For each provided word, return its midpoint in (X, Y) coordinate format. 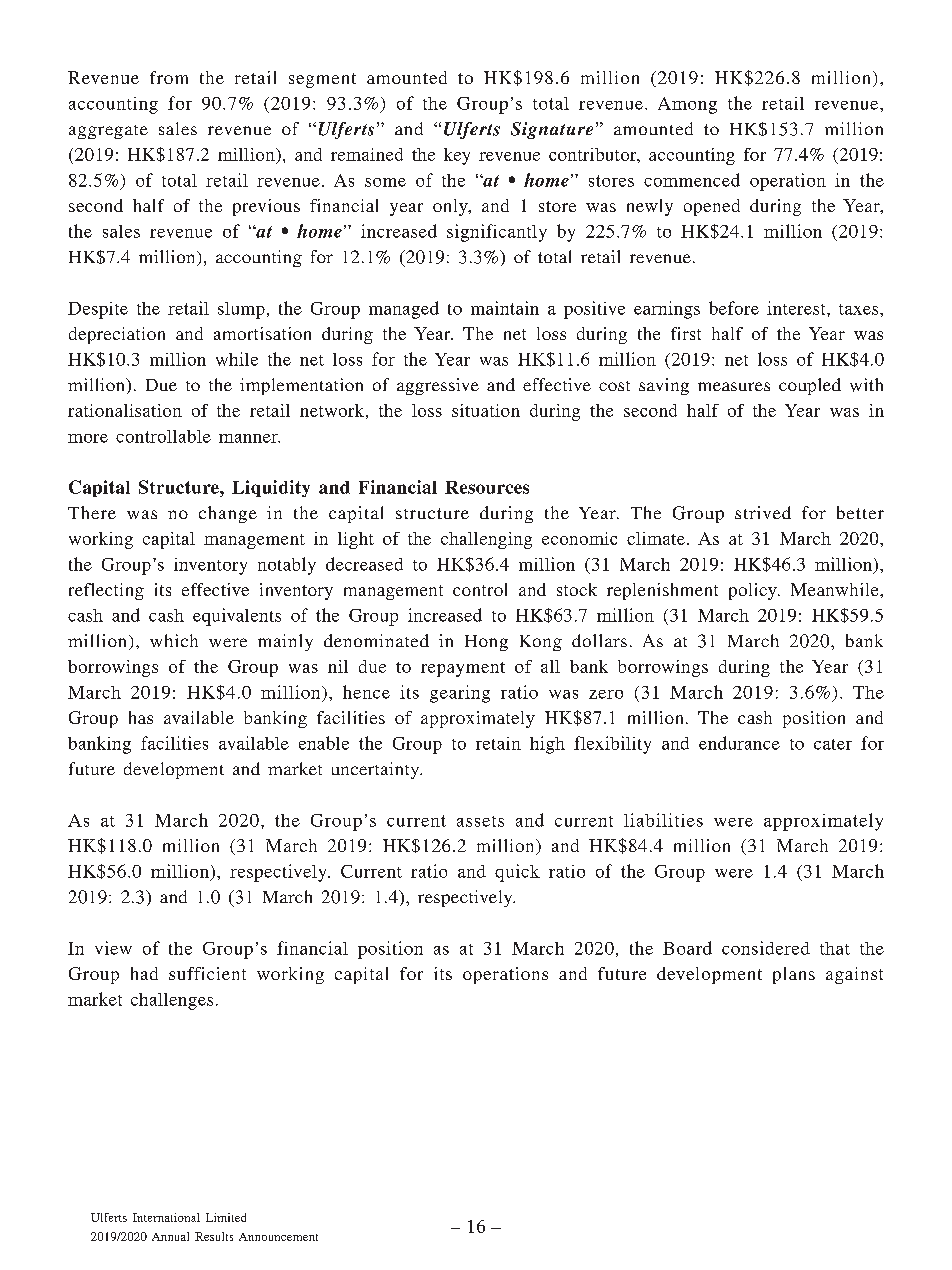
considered (766, 948)
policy (754, 591)
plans (794, 975)
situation (486, 410)
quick (517, 873)
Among (687, 105)
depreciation (117, 335)
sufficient (207, 973)
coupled (810, 386)
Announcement (278, 1237)
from (169, 77)
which (174, 640)
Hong (486, 643)
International (166, 1217)
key (457, 156)
